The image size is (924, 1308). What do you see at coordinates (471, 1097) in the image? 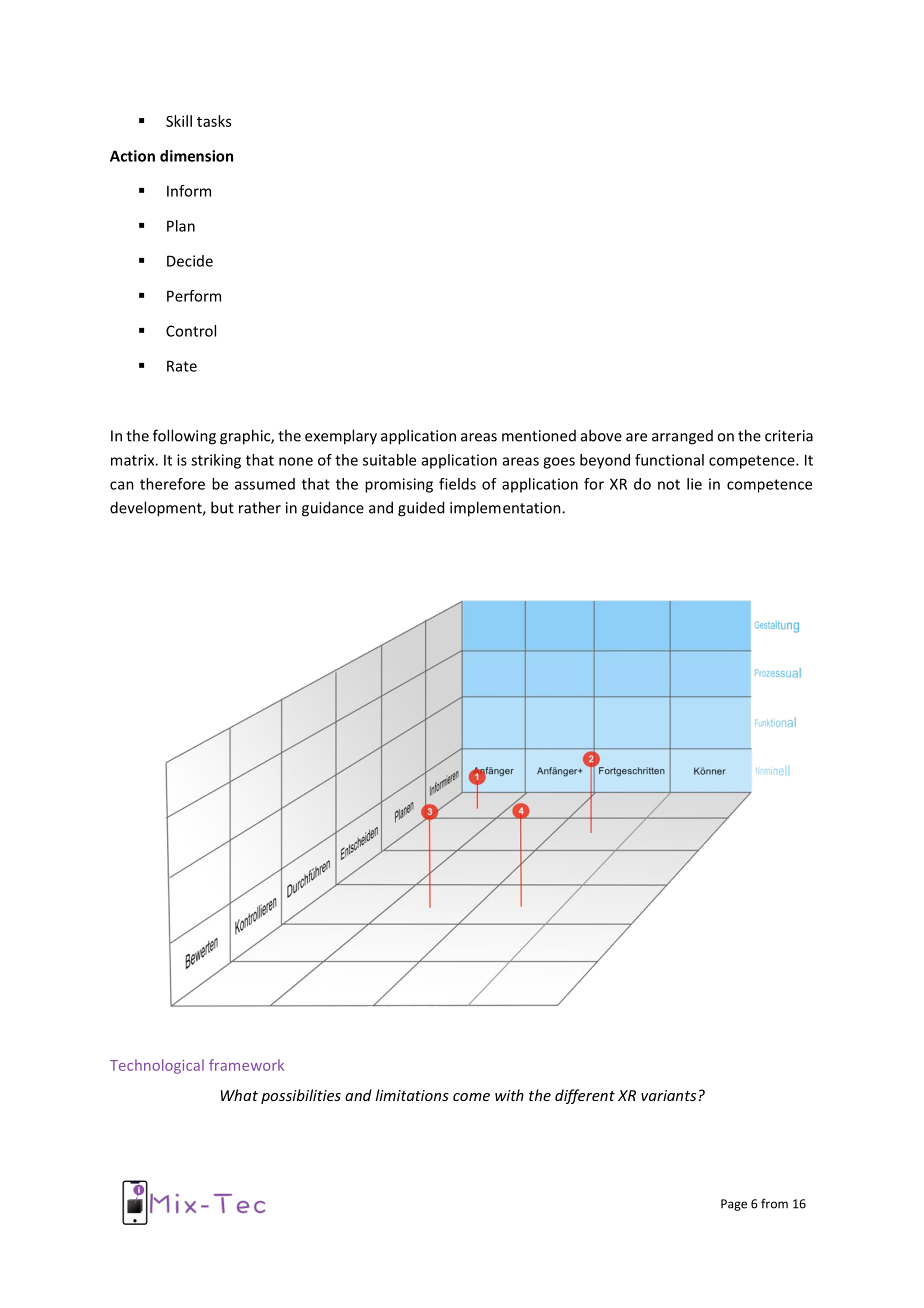
I see `come` at bounding box center [471, 1097].
